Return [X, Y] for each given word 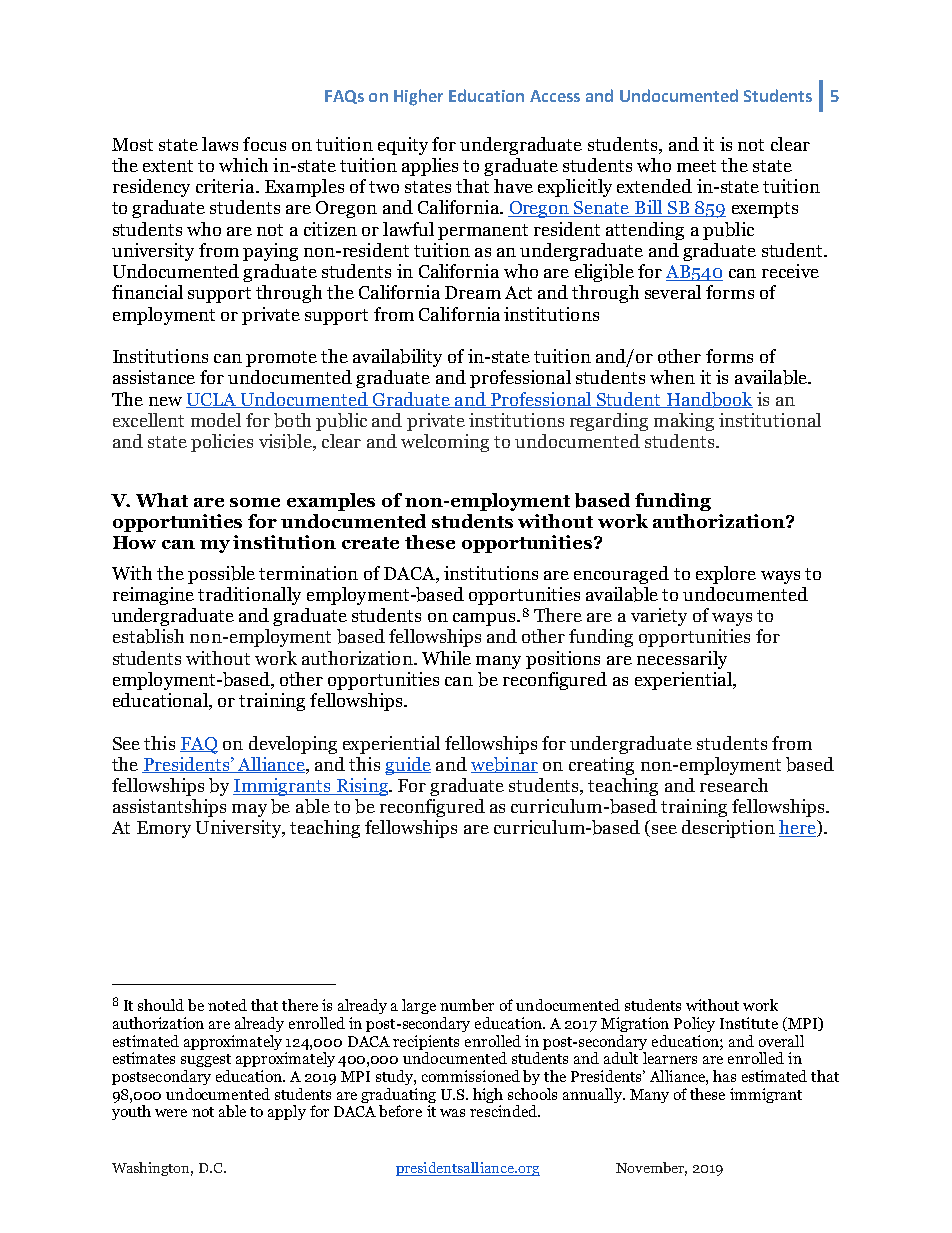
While [446, 658]
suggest [206, 1060]
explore [726, 575]
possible [221, 575]
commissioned [471, 1076]
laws [220, 144]
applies [430, 167]
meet [696, 166]
